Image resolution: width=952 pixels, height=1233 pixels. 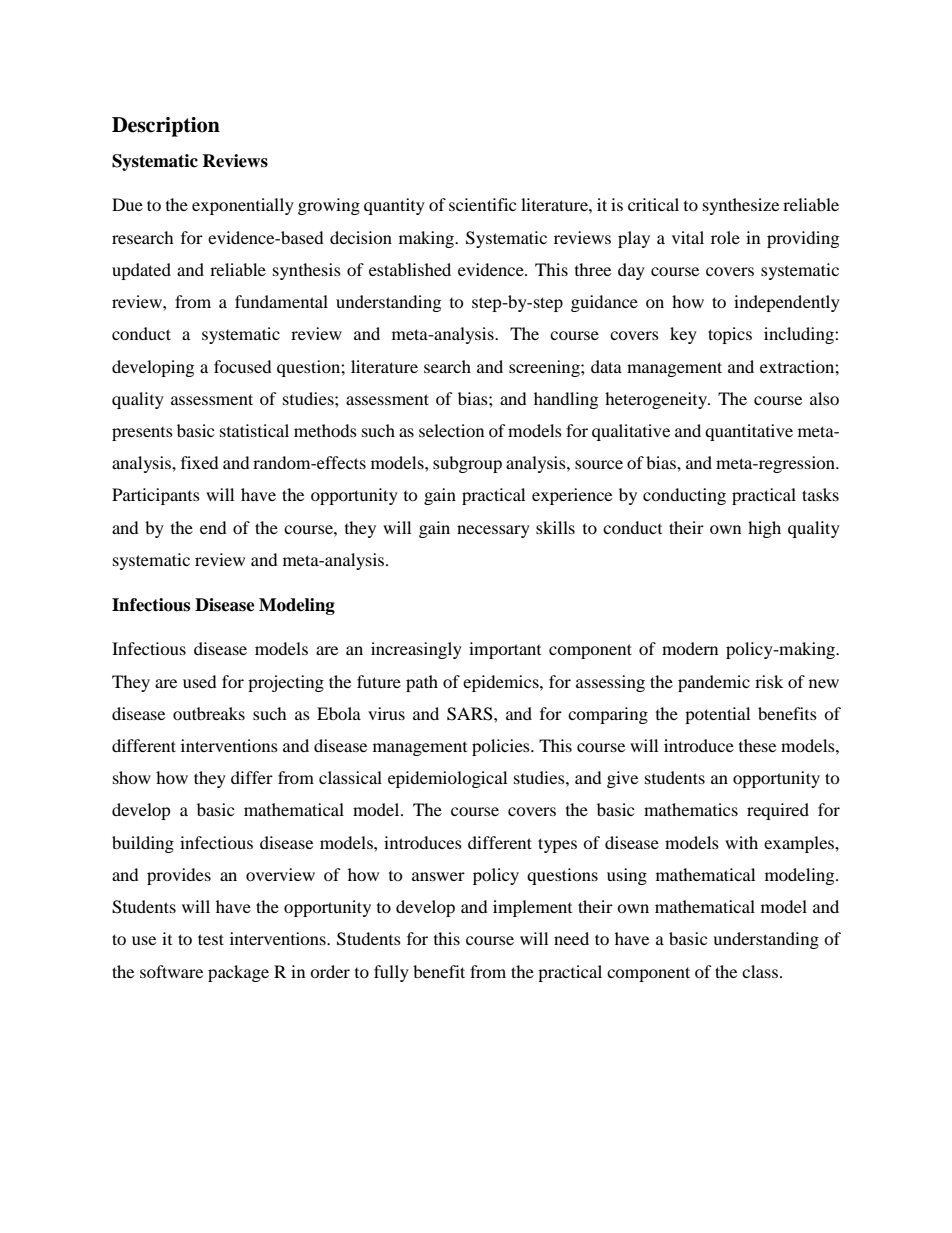 I want to click on outbreaks, so click(x=209, y=713).
